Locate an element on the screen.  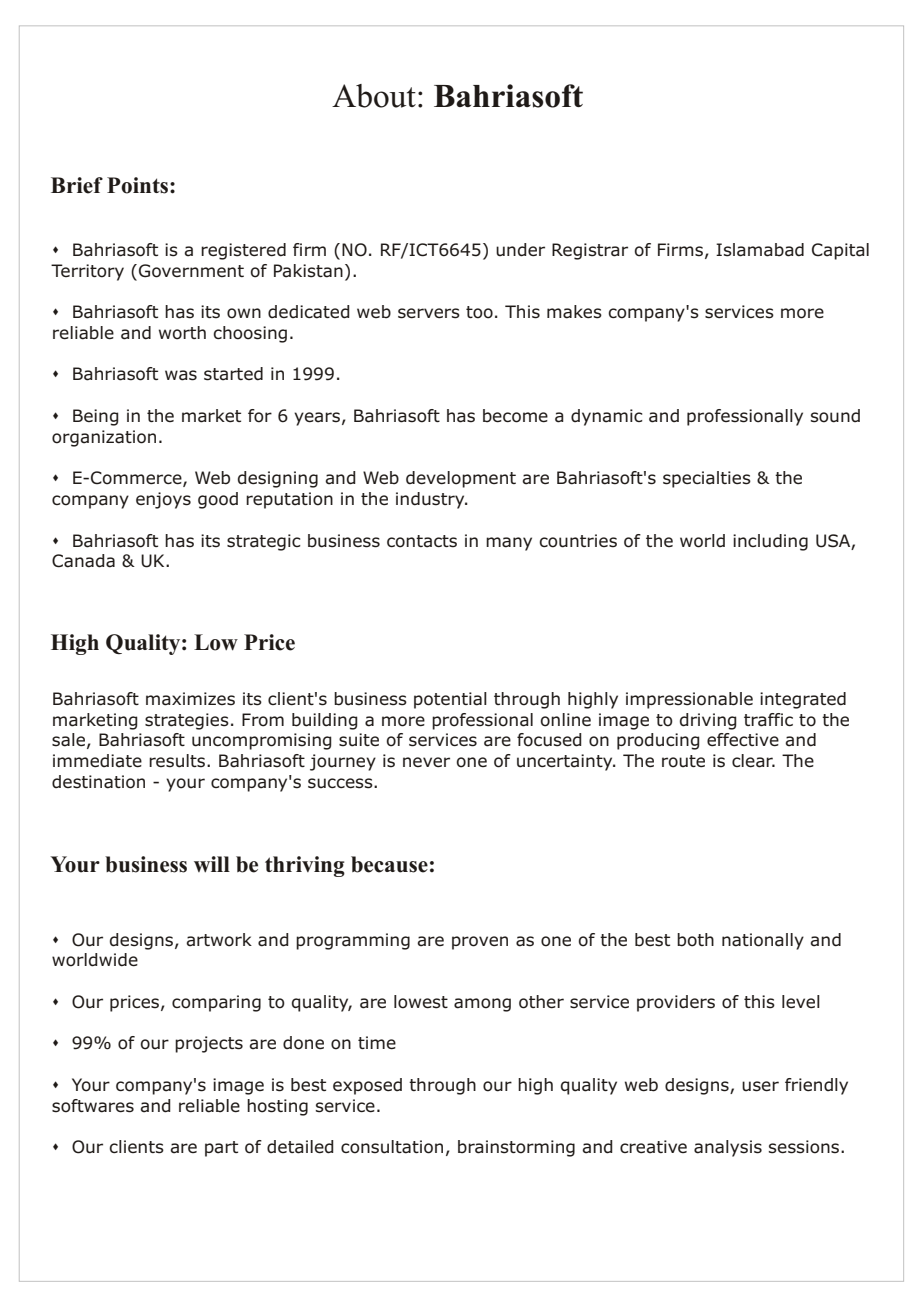
About is located at coordinates (374, 96).
